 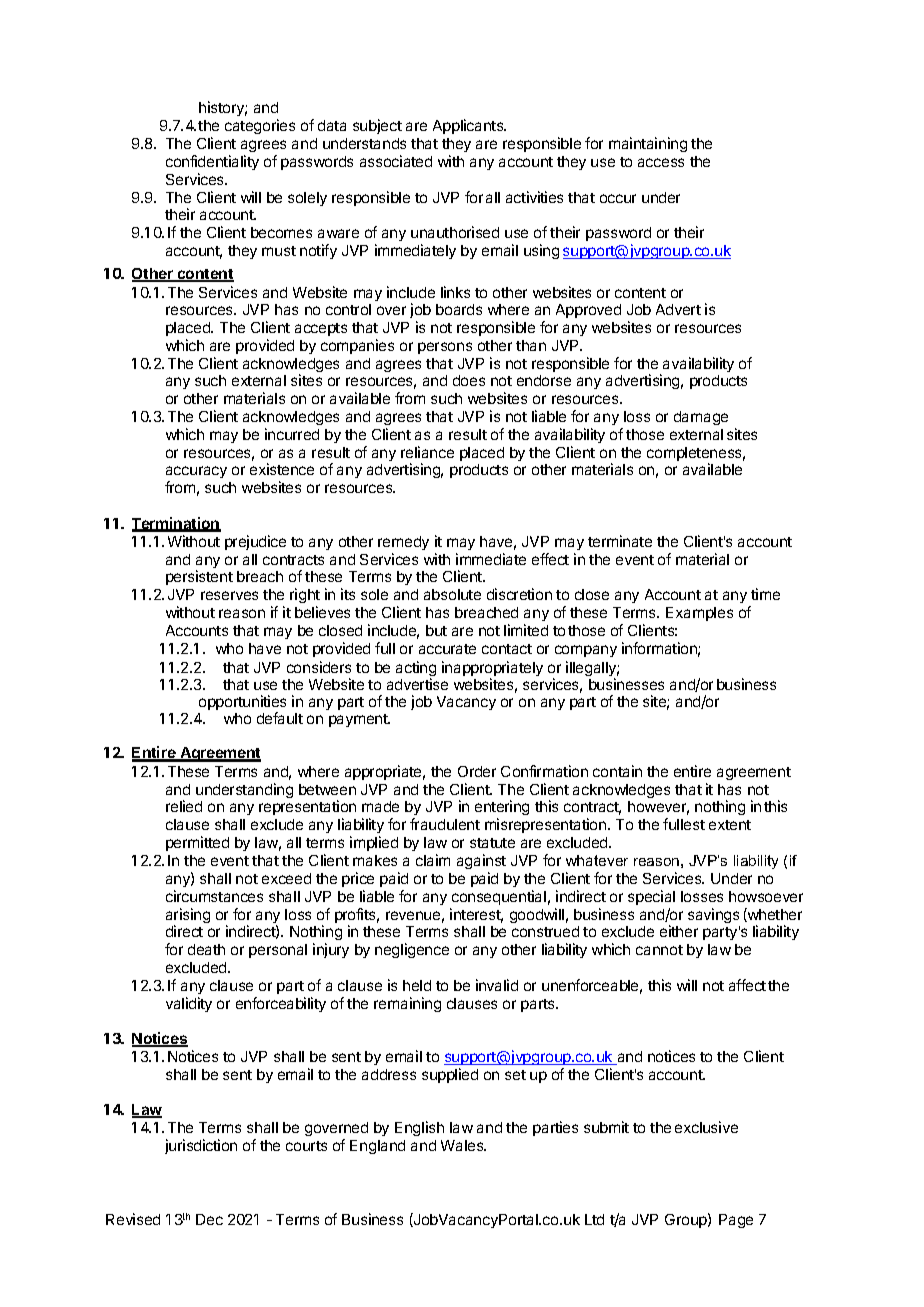 What do you see at coordinates (736, 1221) in the screenshot?
I see `Page` at bounding box center [736, 1221].
